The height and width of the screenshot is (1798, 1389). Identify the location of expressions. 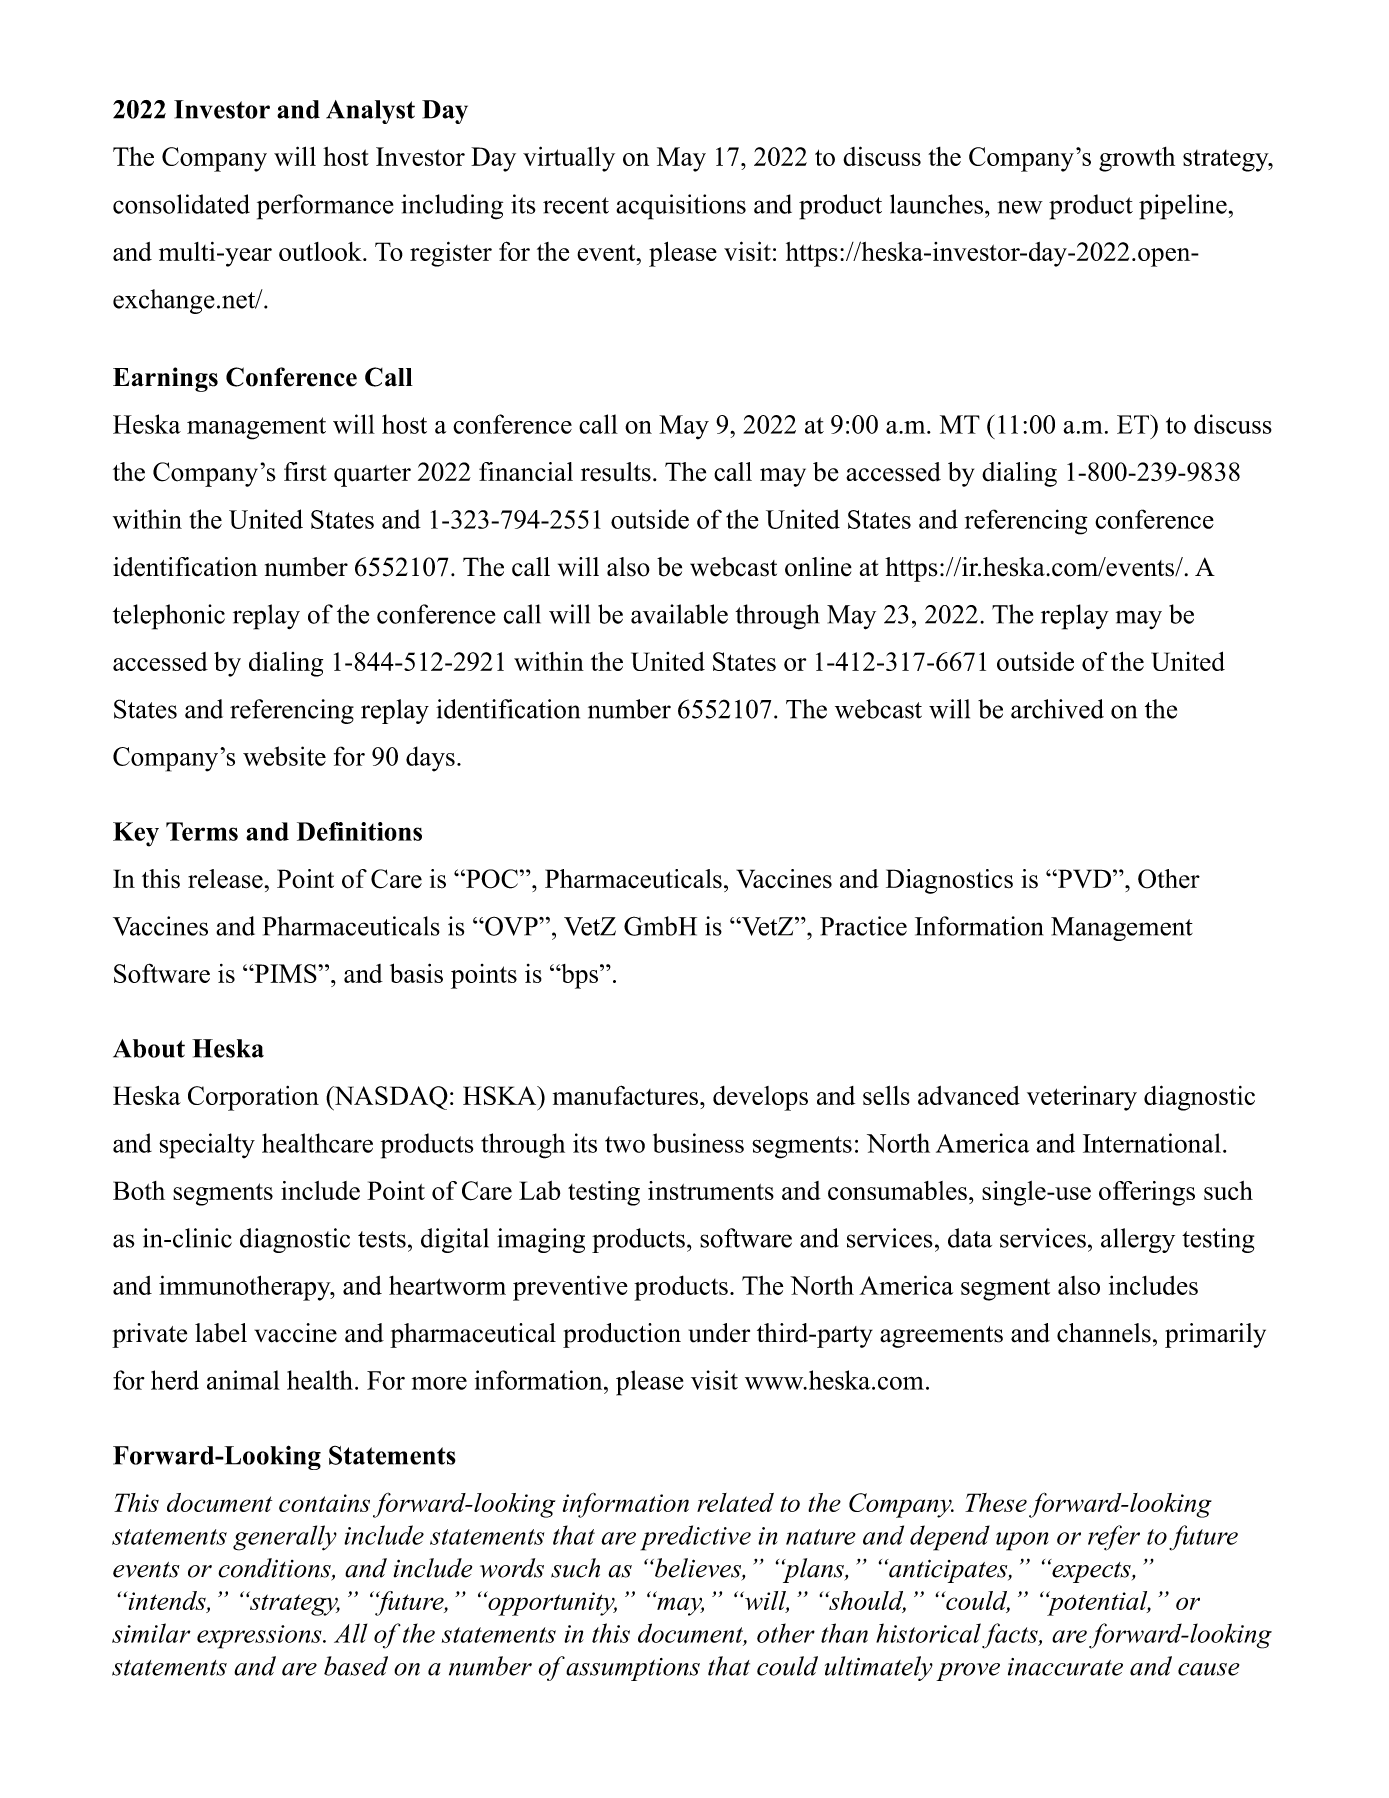
(260, 1637).
